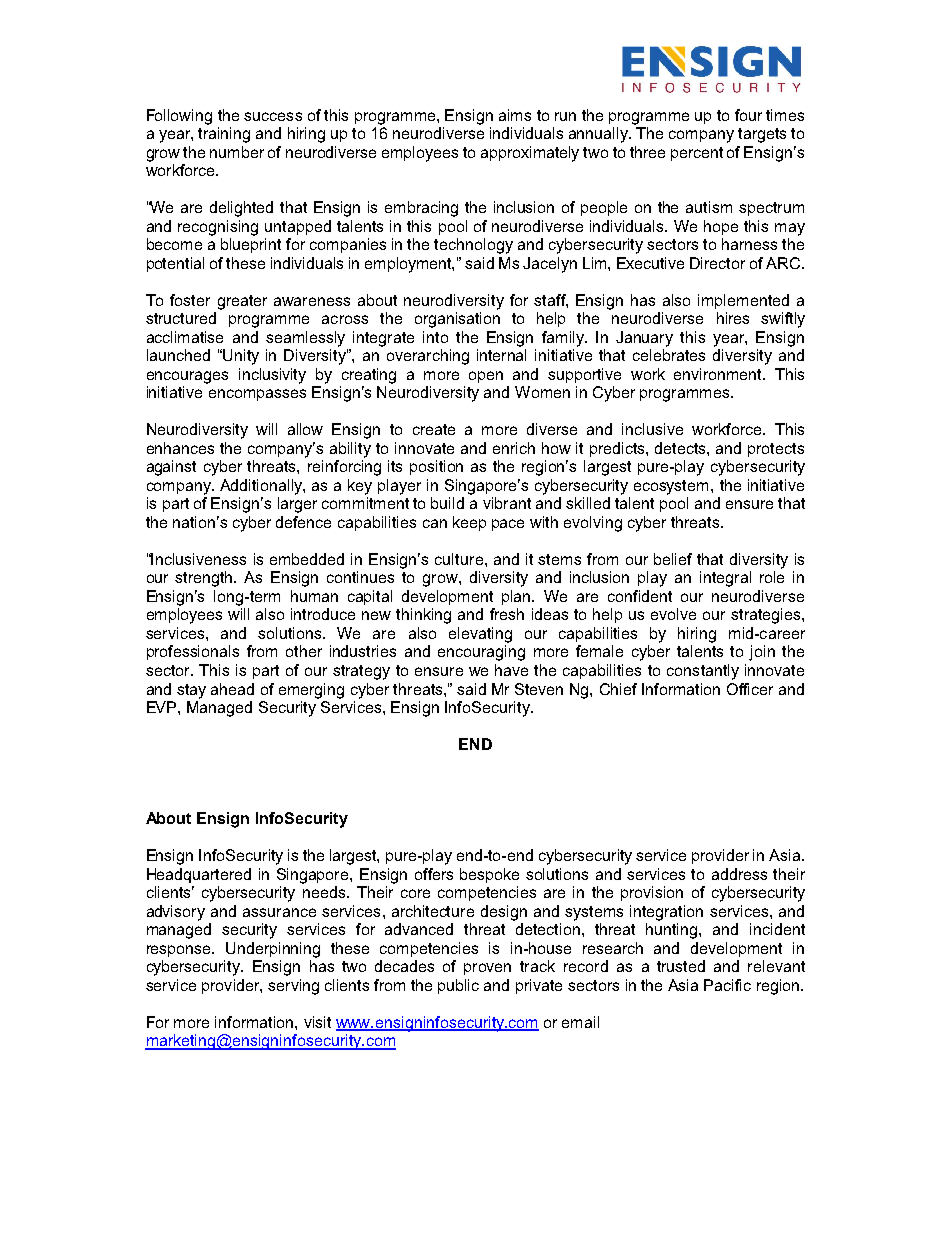  What do you see at coordinates (460, 559) in the document?
I see `culture` at bounding box center [460, 559].
